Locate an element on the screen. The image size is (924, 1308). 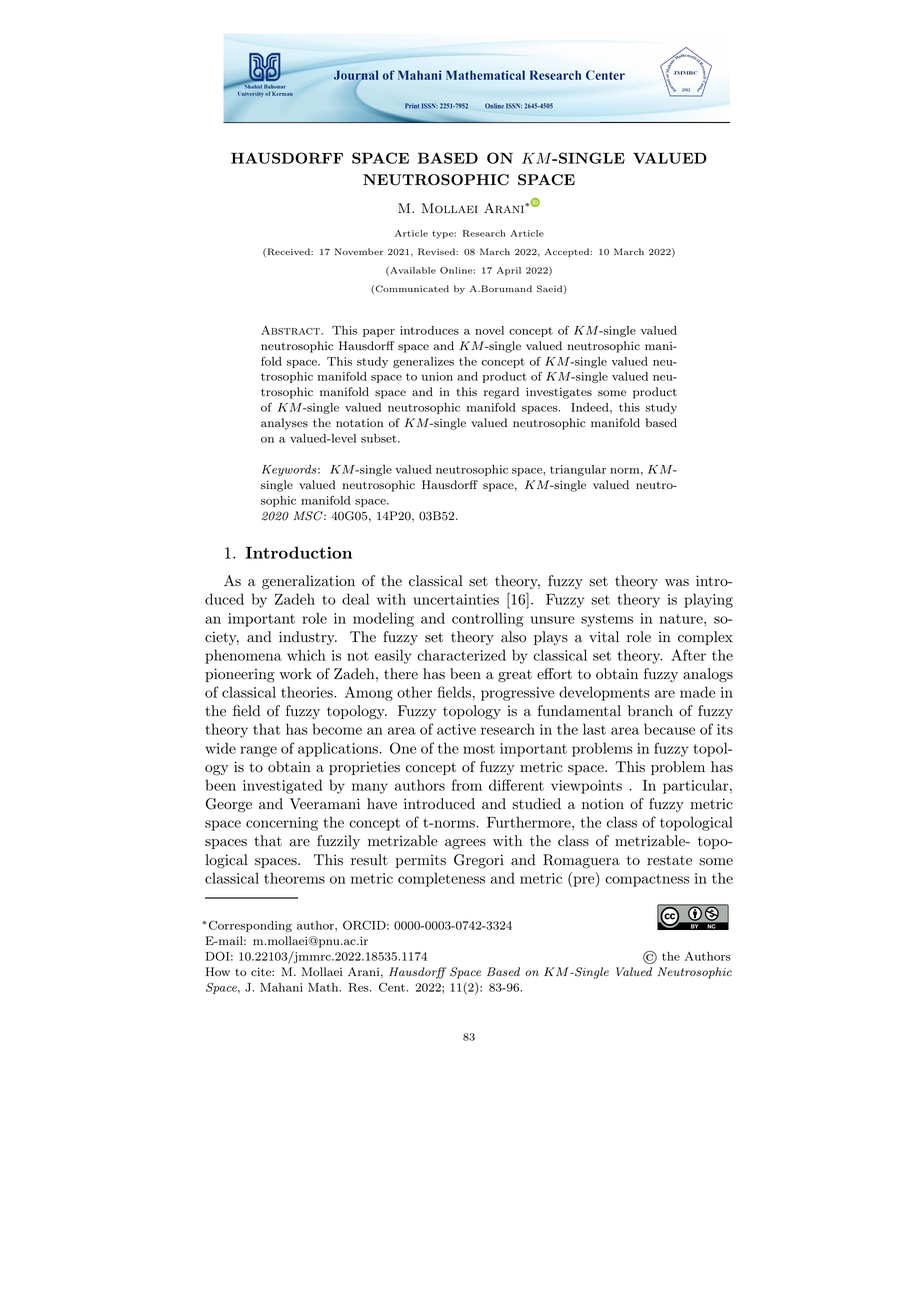
novel is located at coordinates (489, 330).
